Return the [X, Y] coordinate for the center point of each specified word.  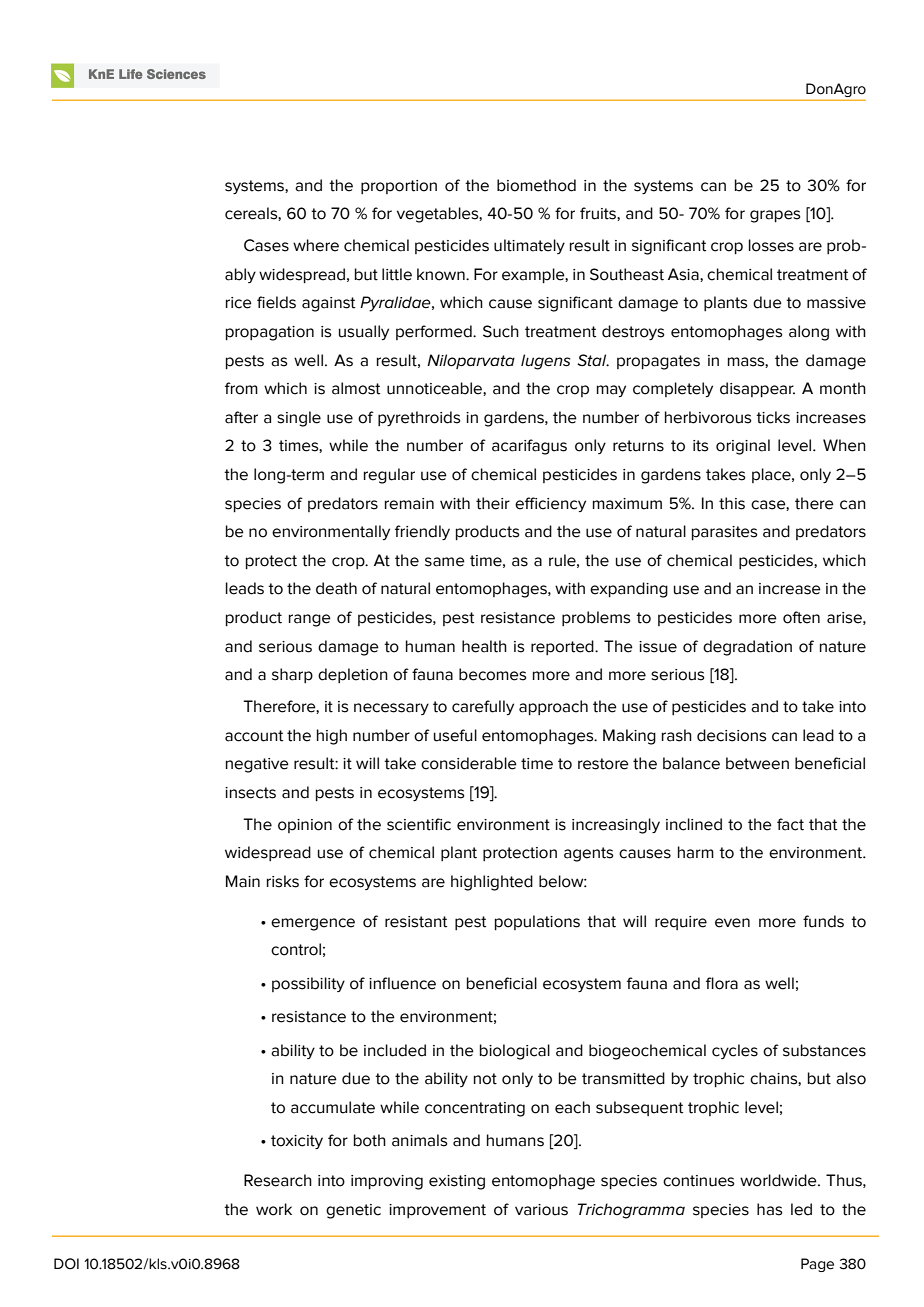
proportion [399, 187]
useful [455, 735]
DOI [66, 1264]
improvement [437, 1211]
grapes [775, 216]
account [254, 736]
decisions [732, 735]
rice [239, 303]
